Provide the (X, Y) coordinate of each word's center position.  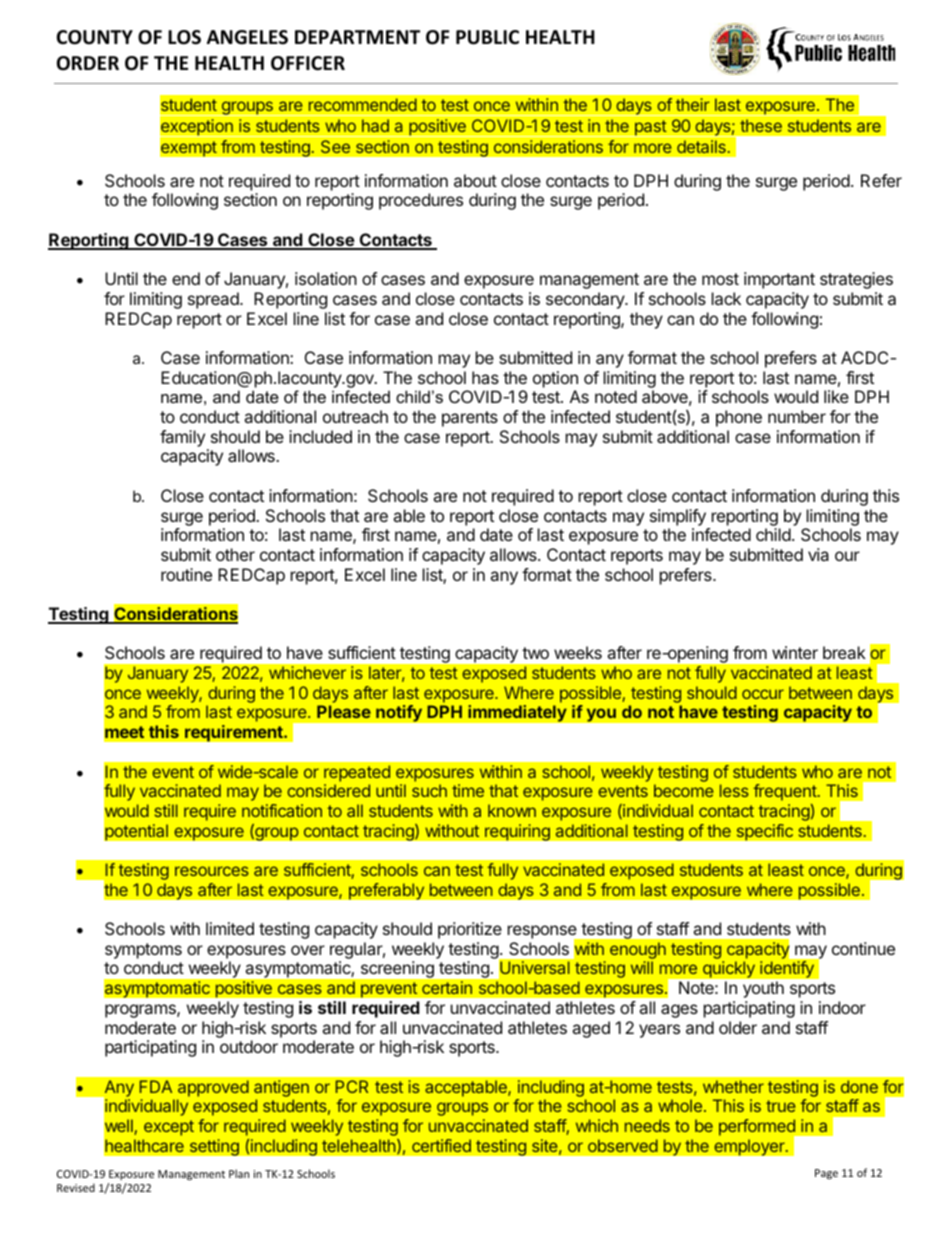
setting (214, 1147)
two (535, 653)
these (761, 125)
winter (795, 652)
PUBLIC (487, 37)
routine (186, 574)
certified (441, 1145)
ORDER (88, 63)
